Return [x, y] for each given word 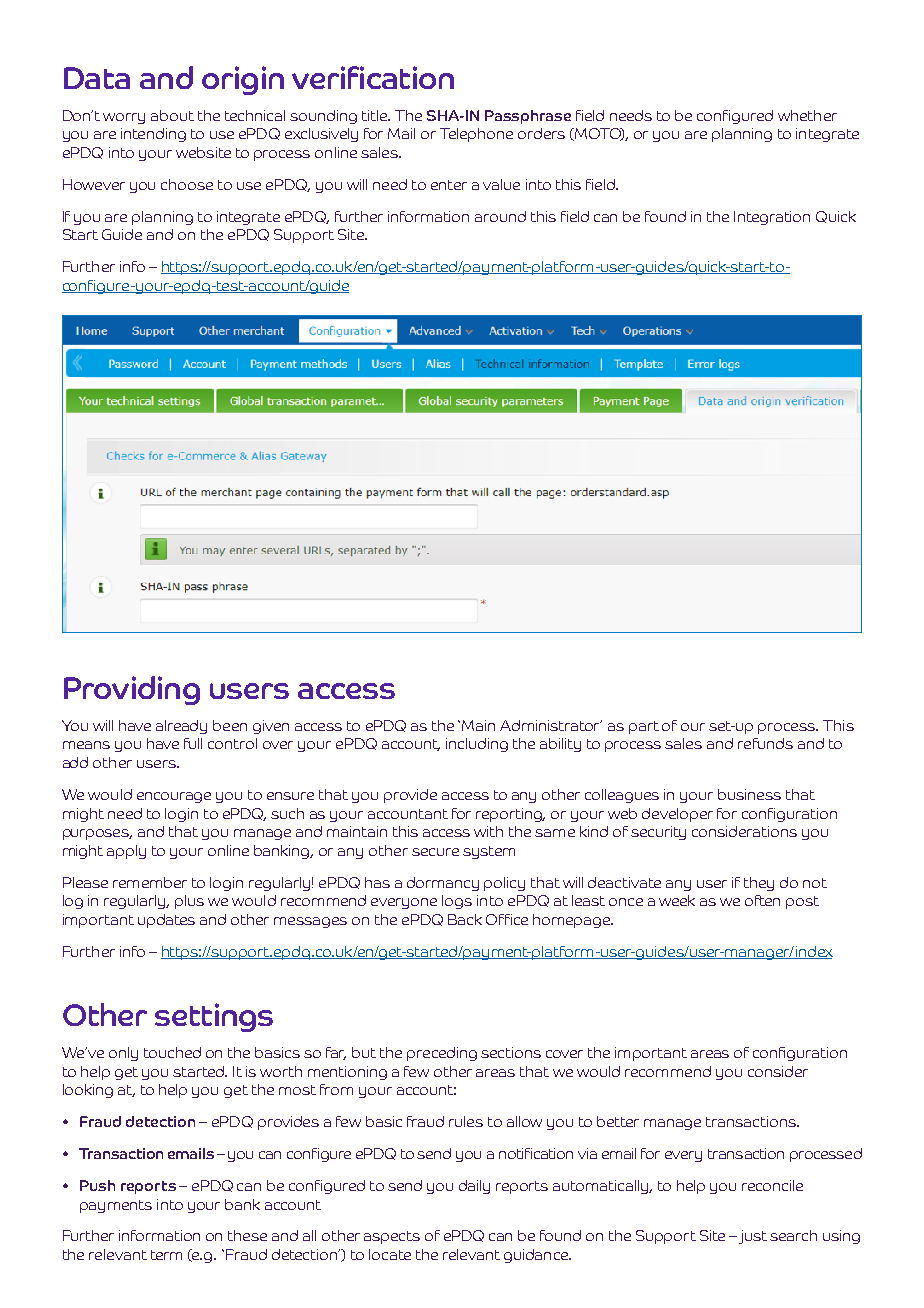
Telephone [476, 135]
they [759, 884]
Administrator [551, 725]
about [172, 115]
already [181, 727]
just [753, 1237]
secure [435, 852]
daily [474, 1187]
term [166, 1255]
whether [807, 115]
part [644, 727]
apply [126, 852]
